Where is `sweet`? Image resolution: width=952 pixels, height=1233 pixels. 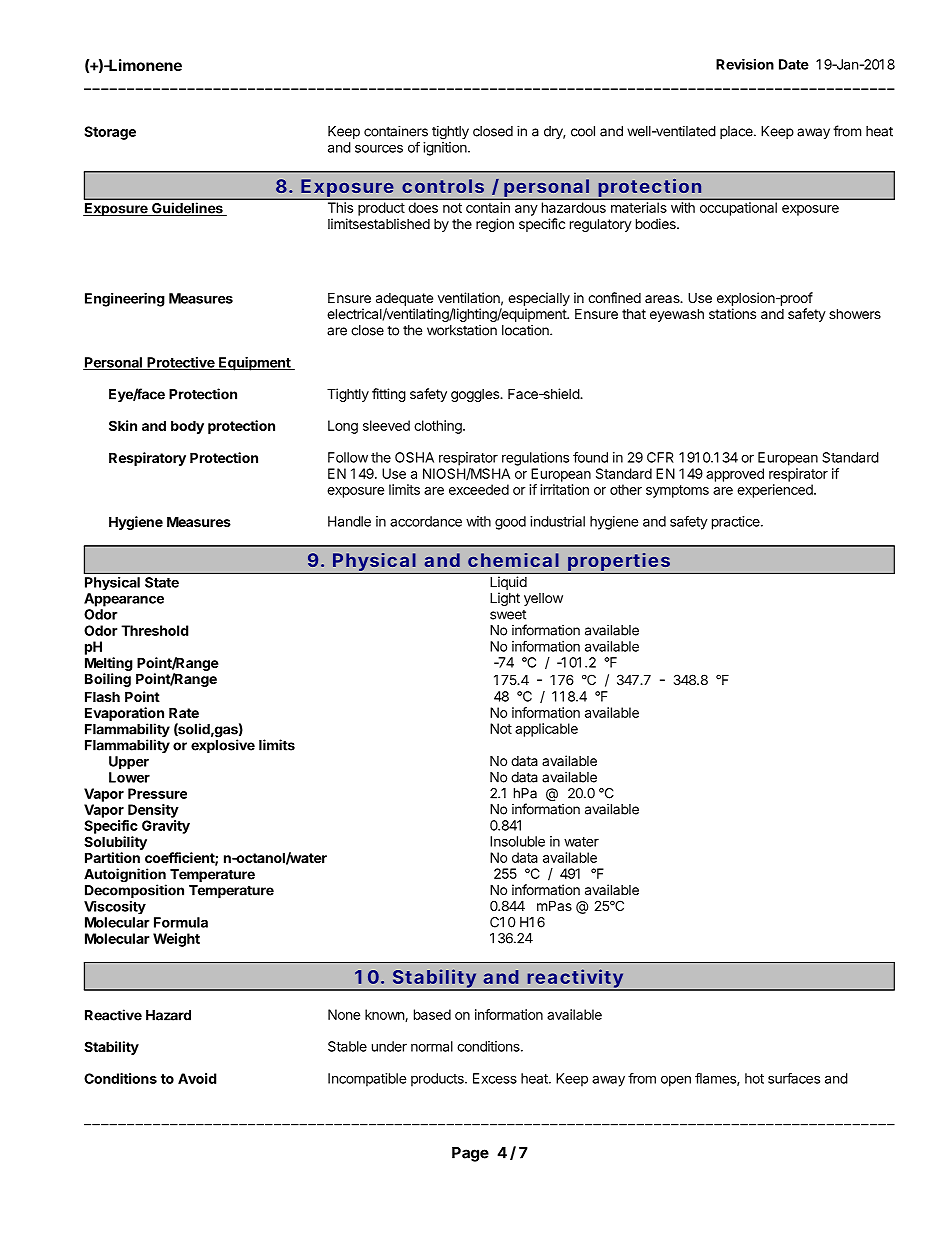
sweet is located at coordinates (508, 615).
